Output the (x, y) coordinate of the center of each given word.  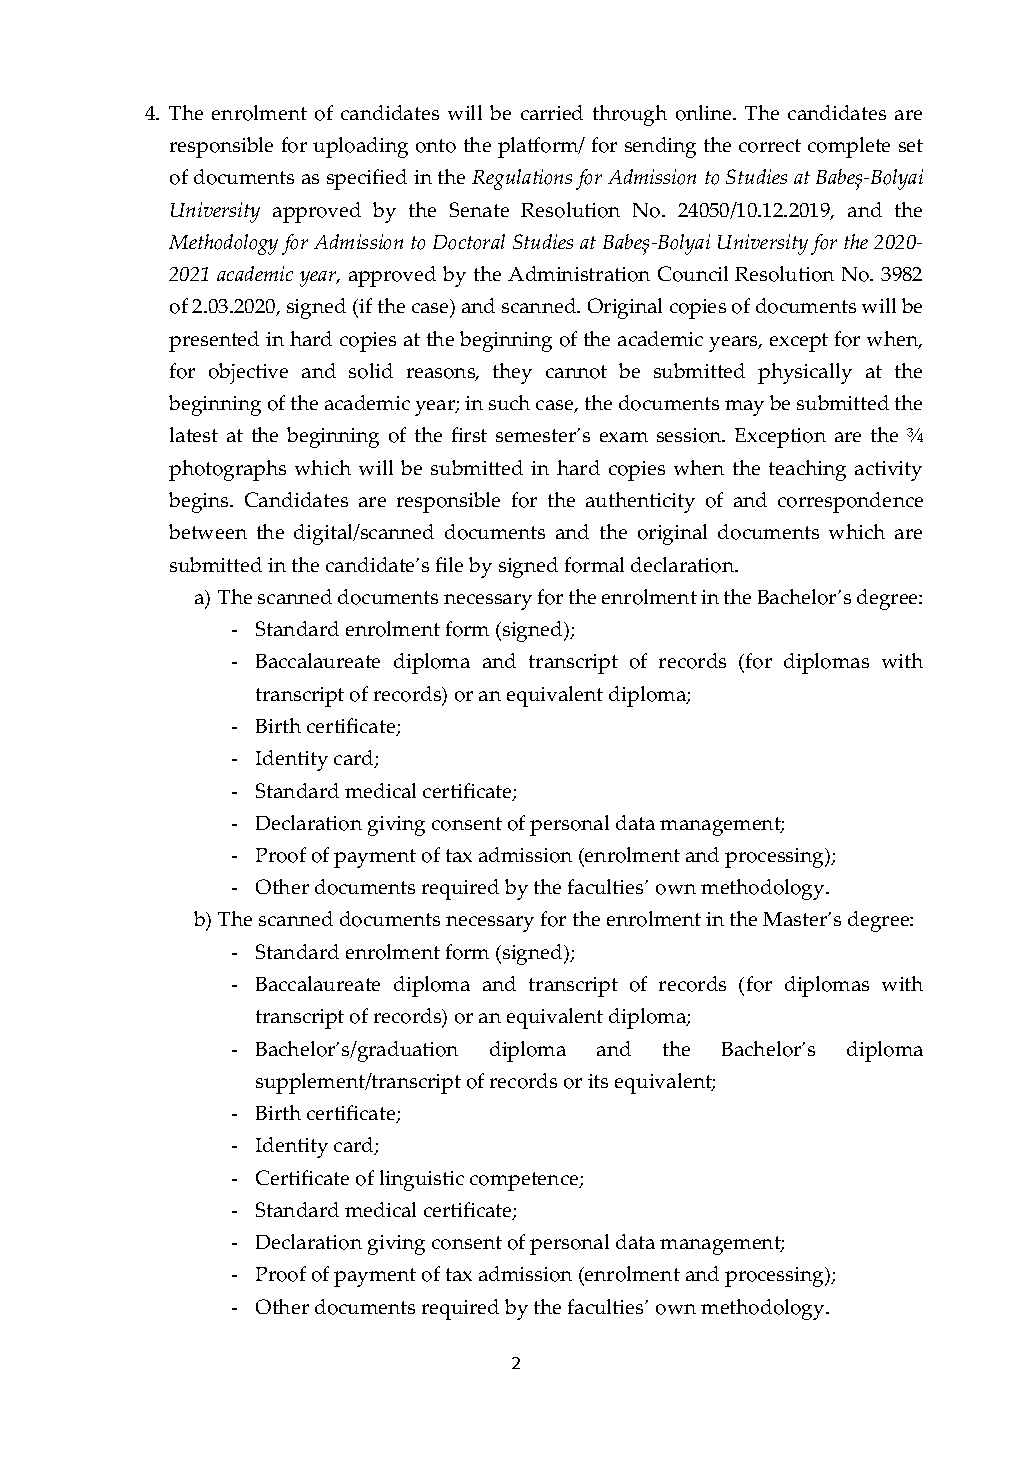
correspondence (850, 502)
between (208, 531)
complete (849, 147)
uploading (360, 147)
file (449, 564)
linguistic (422, 1180)
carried (552, 112)
